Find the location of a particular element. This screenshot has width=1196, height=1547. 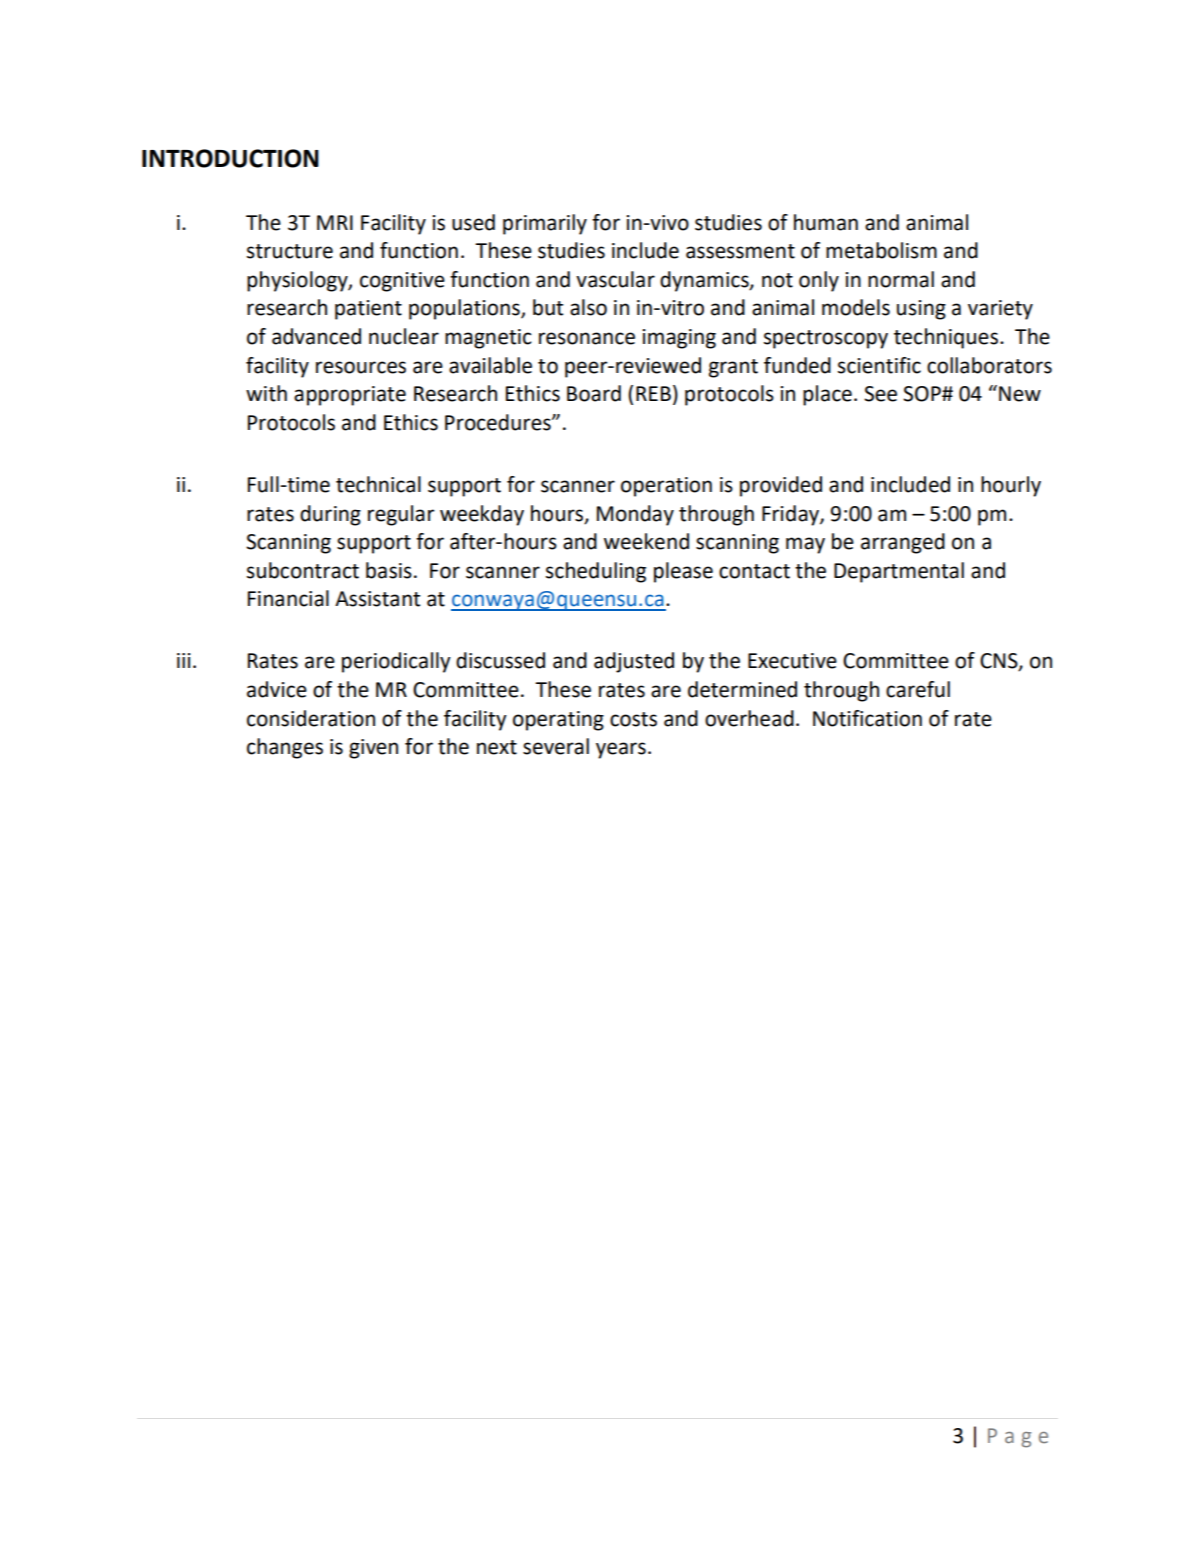

Notification is located at coordinates (867, 718).
